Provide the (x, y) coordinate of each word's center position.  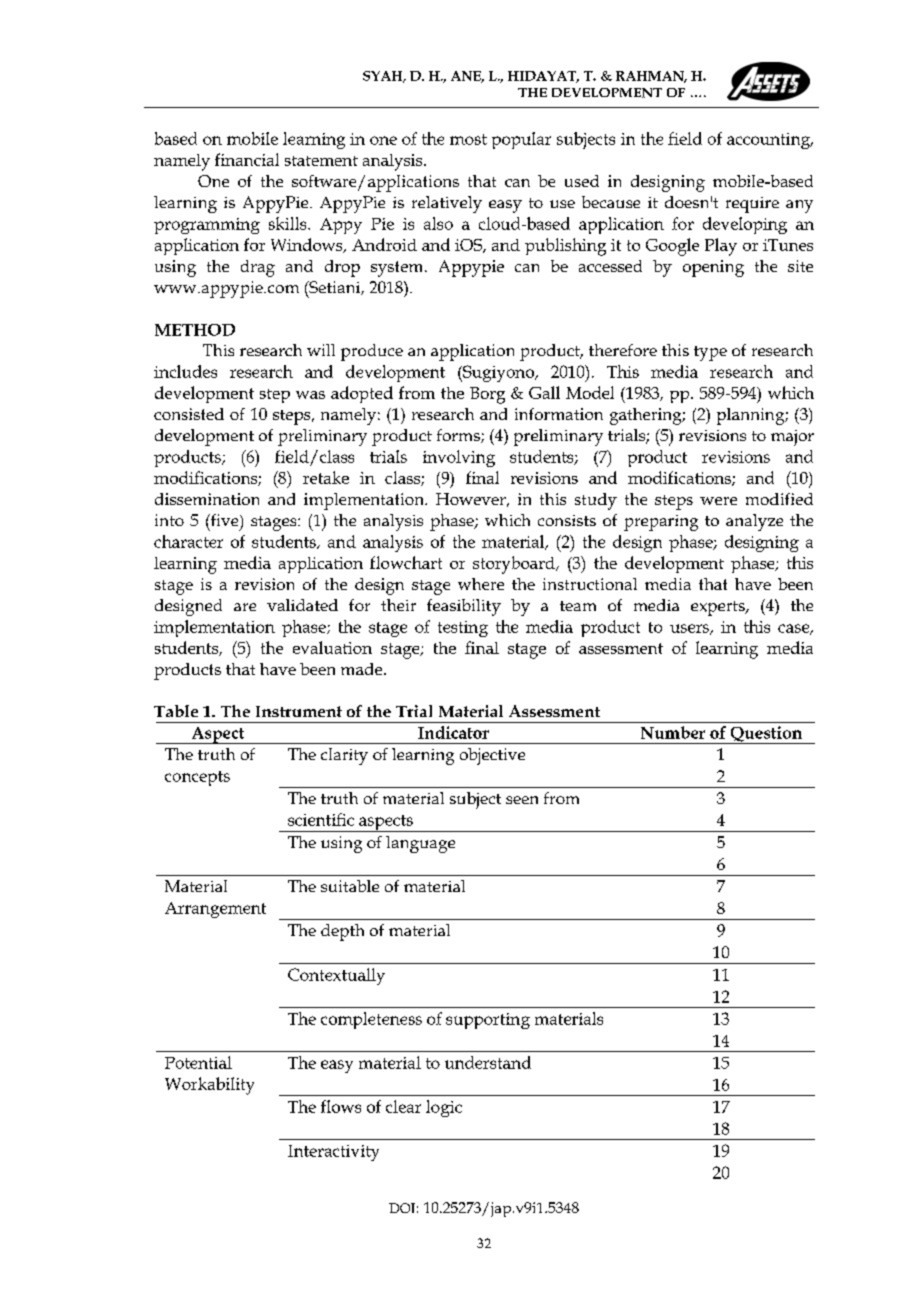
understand (488, 1062)
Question (766, 735)
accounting (769, 141)
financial (247, 159)
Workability (209, 1086)
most (468, 139)
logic (444, 1108)
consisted (189, 414)
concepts (197, 778)
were (718, 501)
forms (459, 436)
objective (492, 756)
